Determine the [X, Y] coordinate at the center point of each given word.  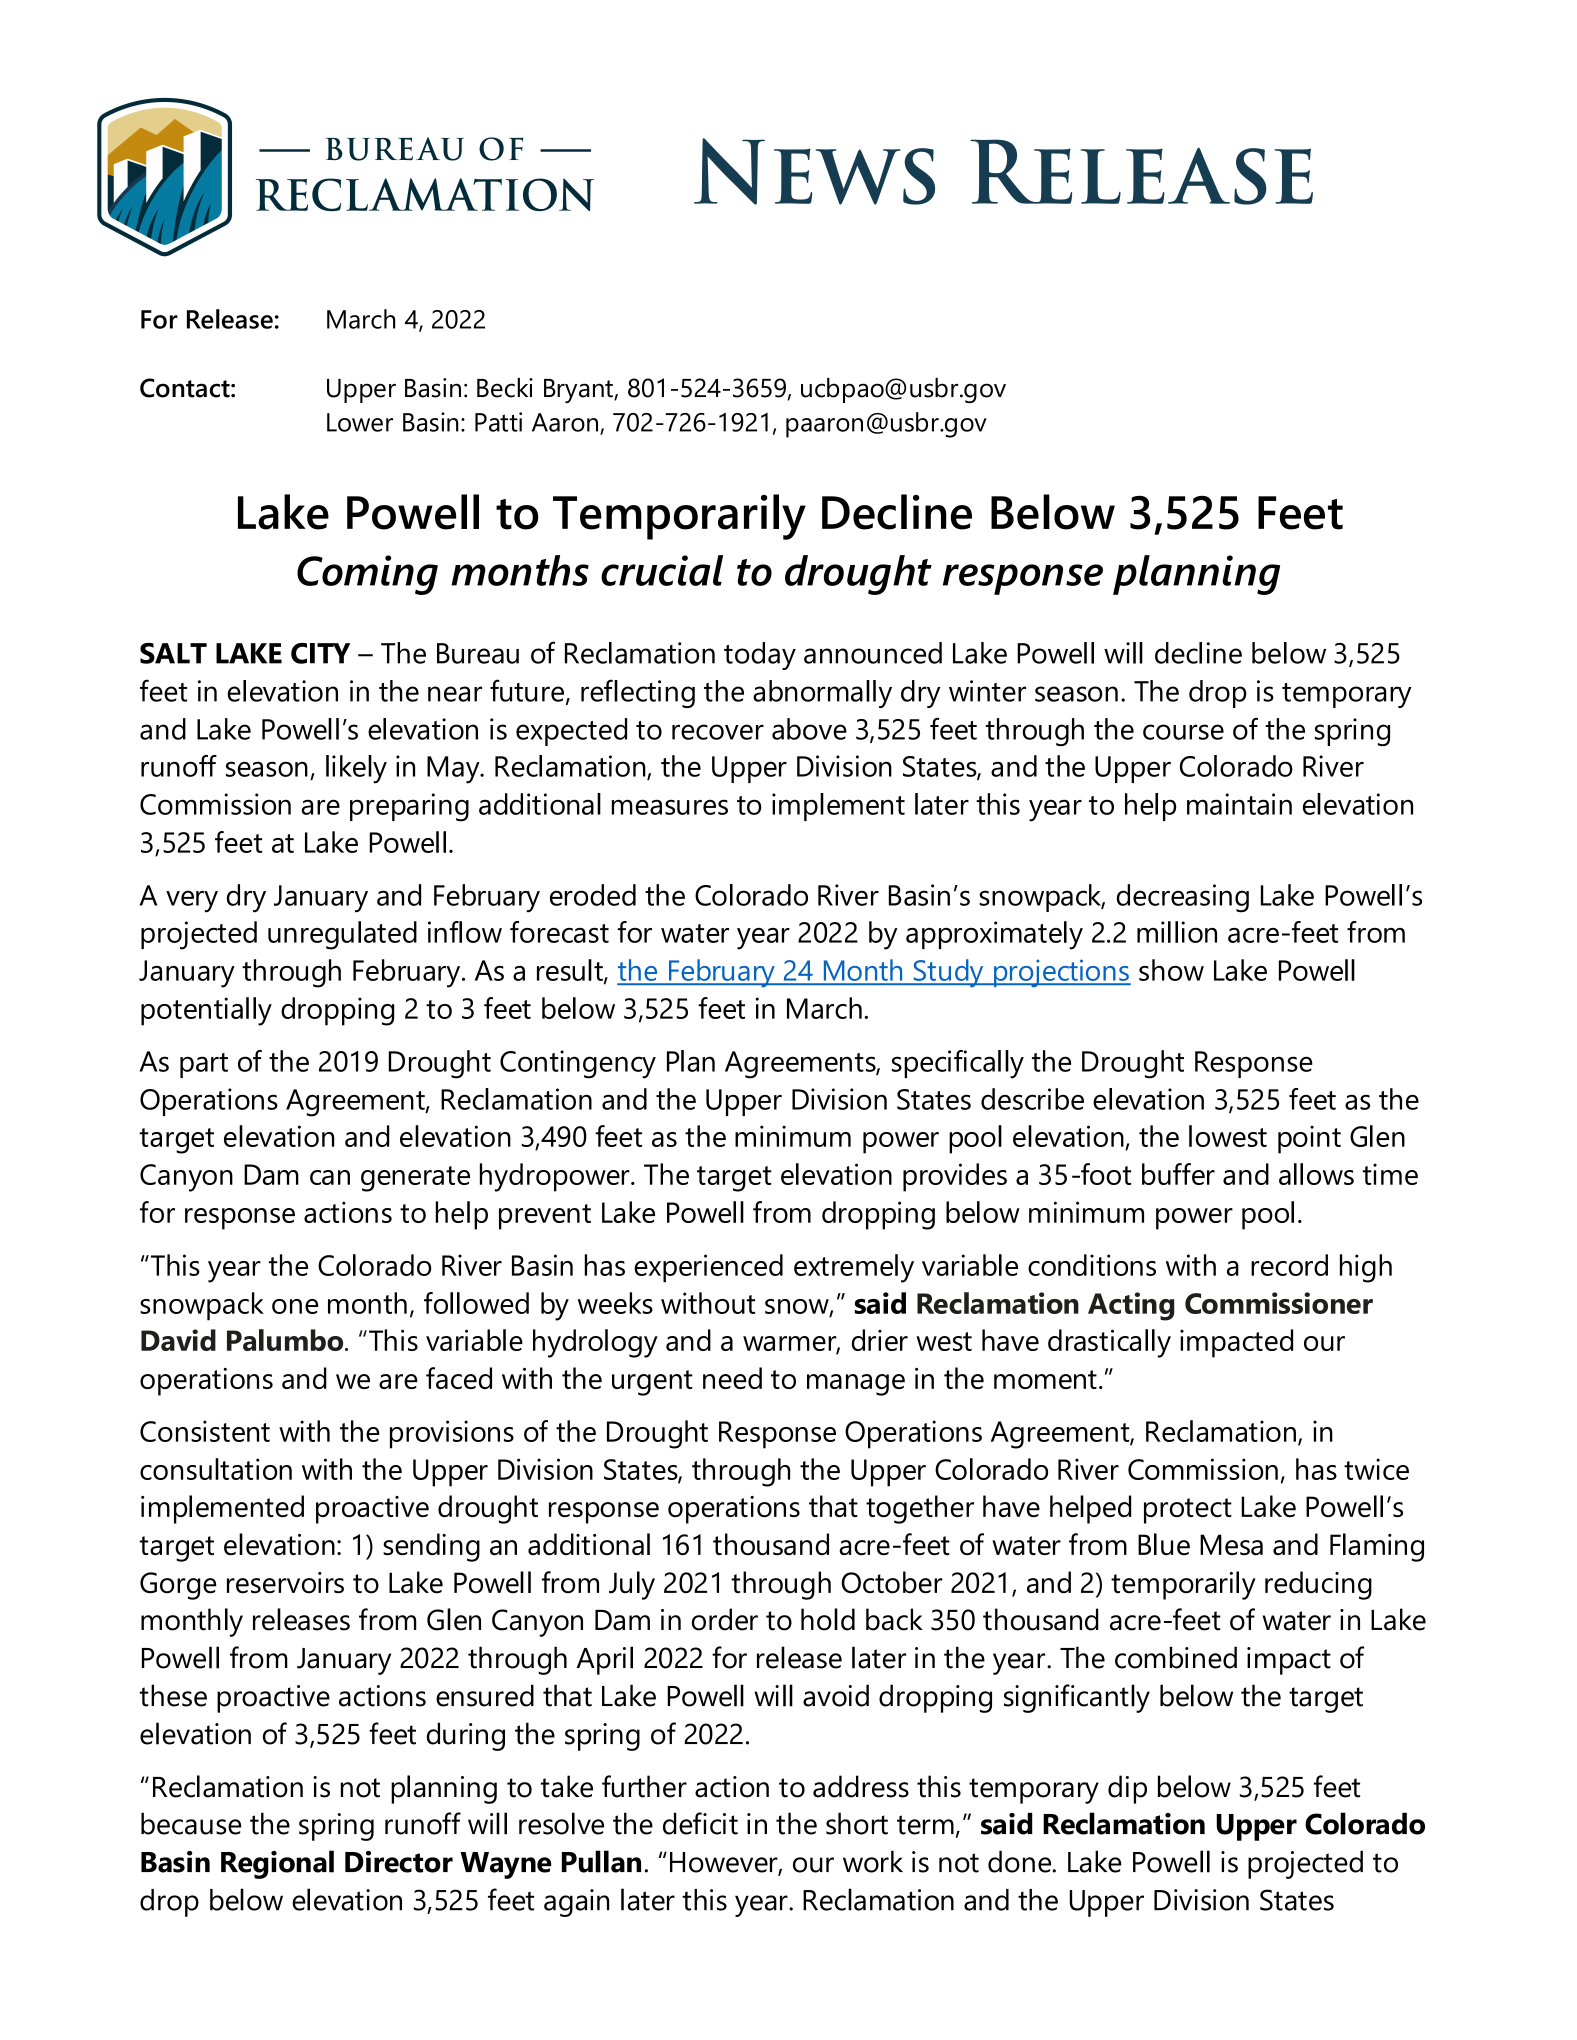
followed [476, 1303]
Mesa [1231, 1544]
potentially [206, 1011]
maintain [1239, 804]
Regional [277, 1864]
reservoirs [285, 1583]
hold [828, 1619]
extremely [854, 1268]
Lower [360, 422]
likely [356, 769]
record [1289, 1265]
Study [948, 973]
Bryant [579, 391]
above [809, 729]
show [1171, 970]
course [1183, 732]
